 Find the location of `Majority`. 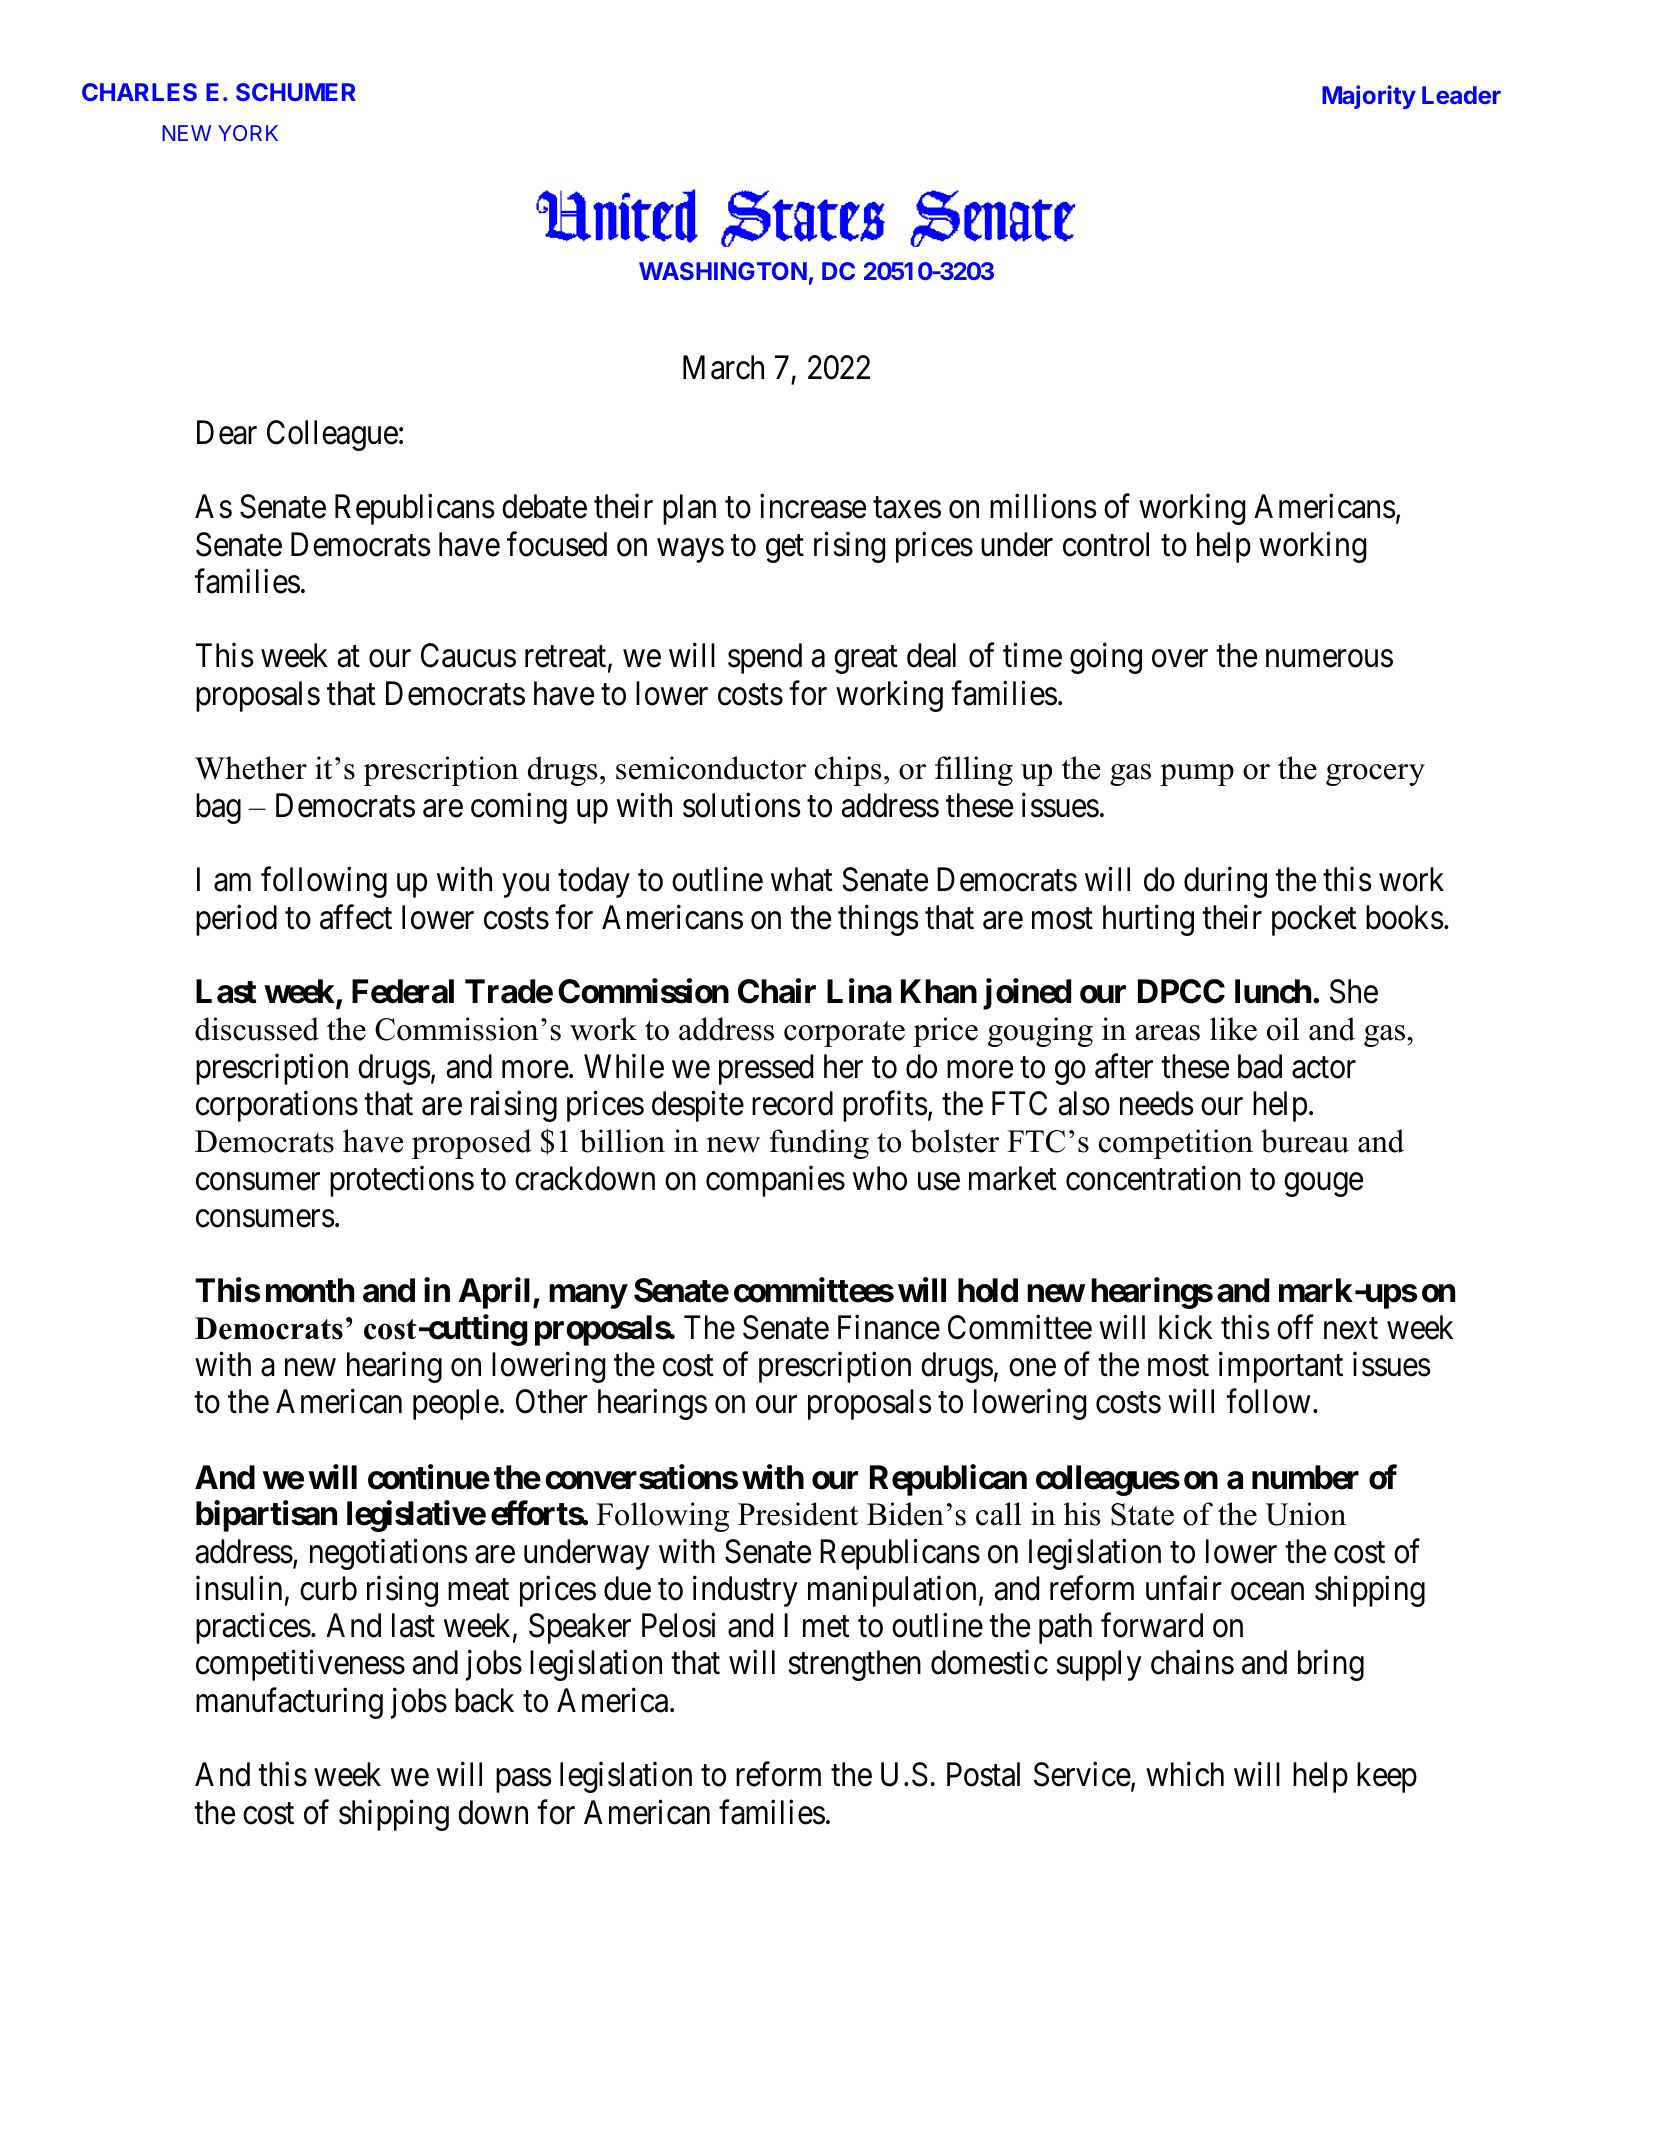

Majority is located at coordinates (1369, 97).
